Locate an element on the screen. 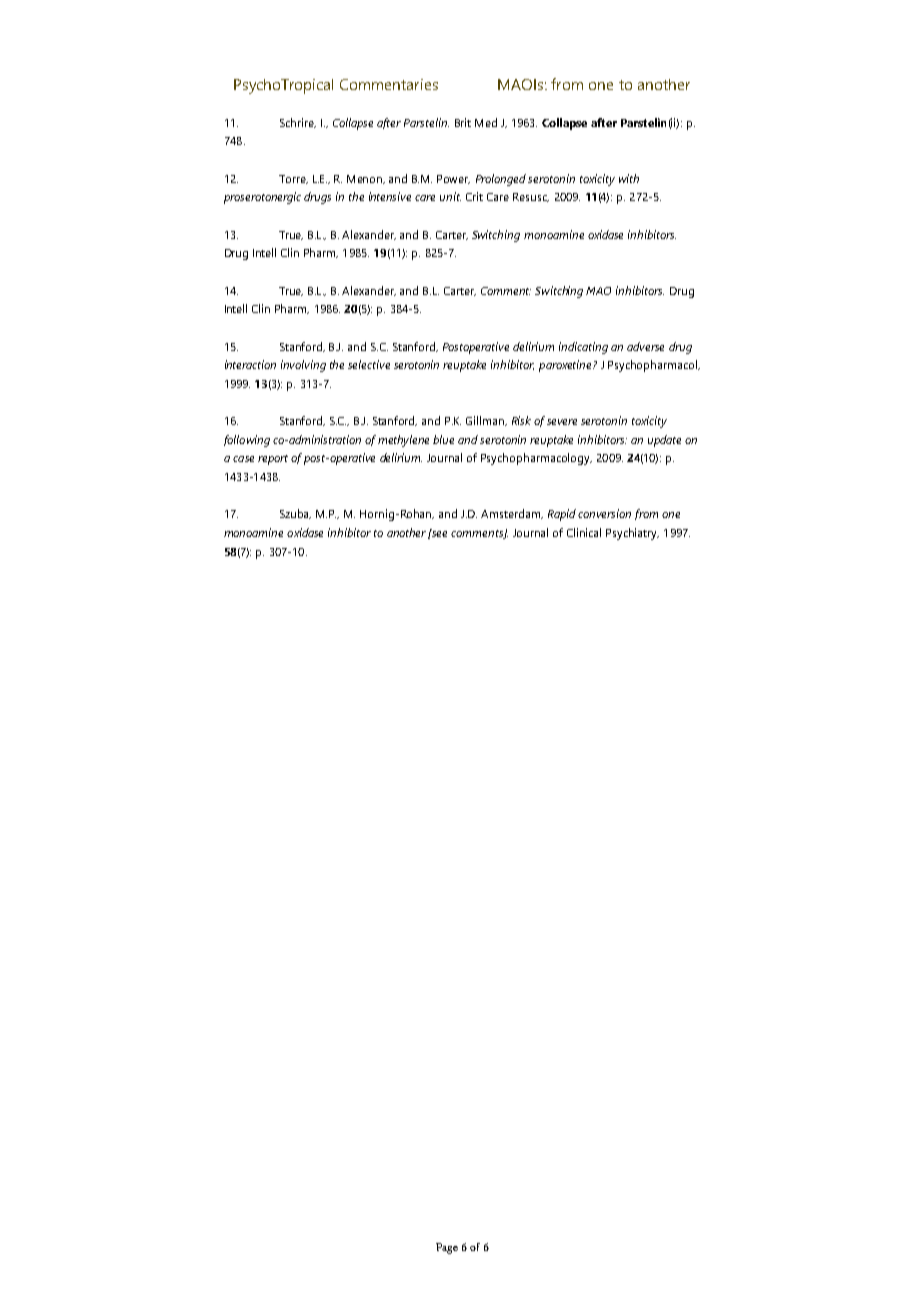 Image resolution: width=924 pixels, height=1308 pixels. Psychiatry is located at coordinates (632, 534).
